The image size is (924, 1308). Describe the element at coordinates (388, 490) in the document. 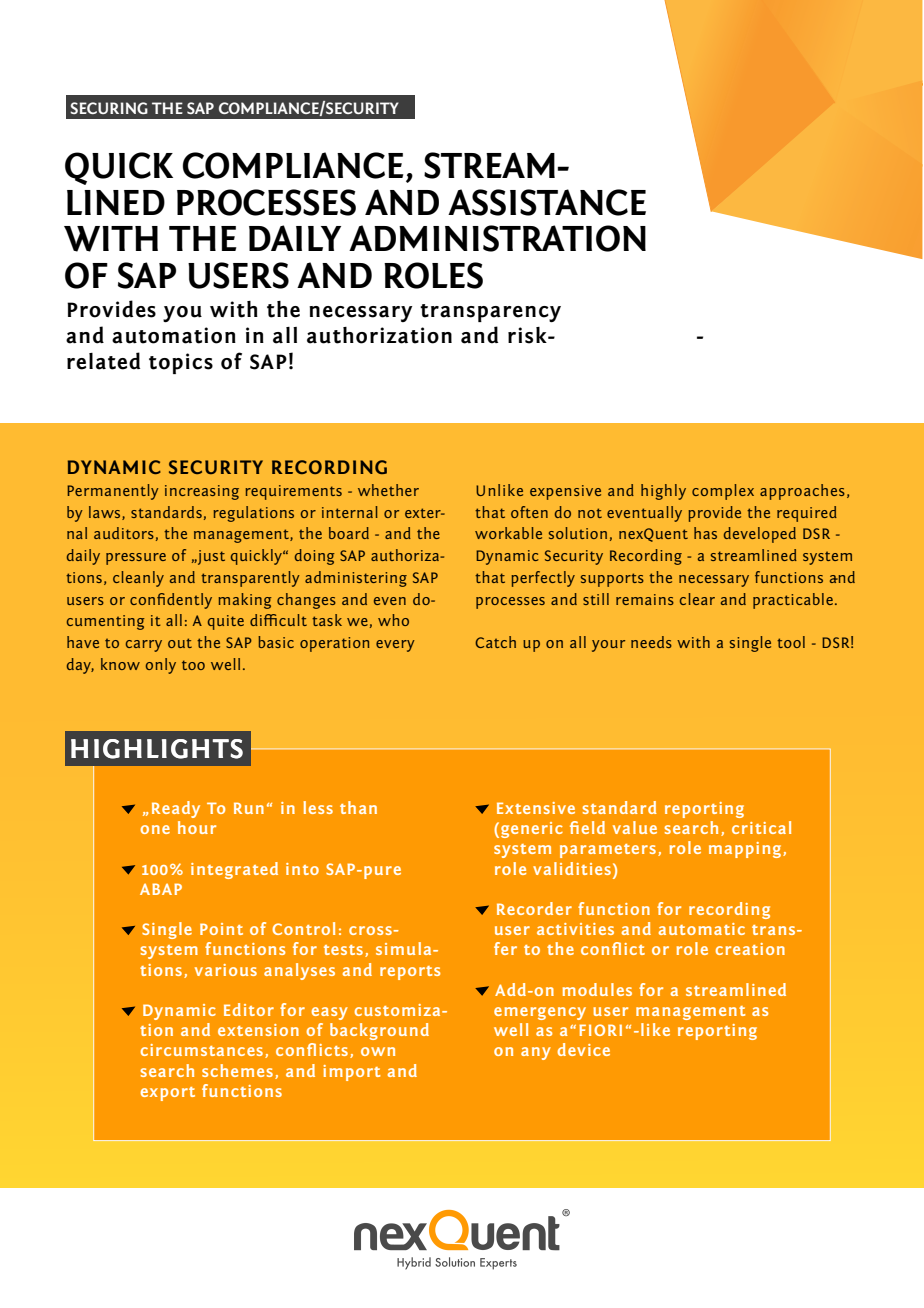

I see `whether` at that location.
